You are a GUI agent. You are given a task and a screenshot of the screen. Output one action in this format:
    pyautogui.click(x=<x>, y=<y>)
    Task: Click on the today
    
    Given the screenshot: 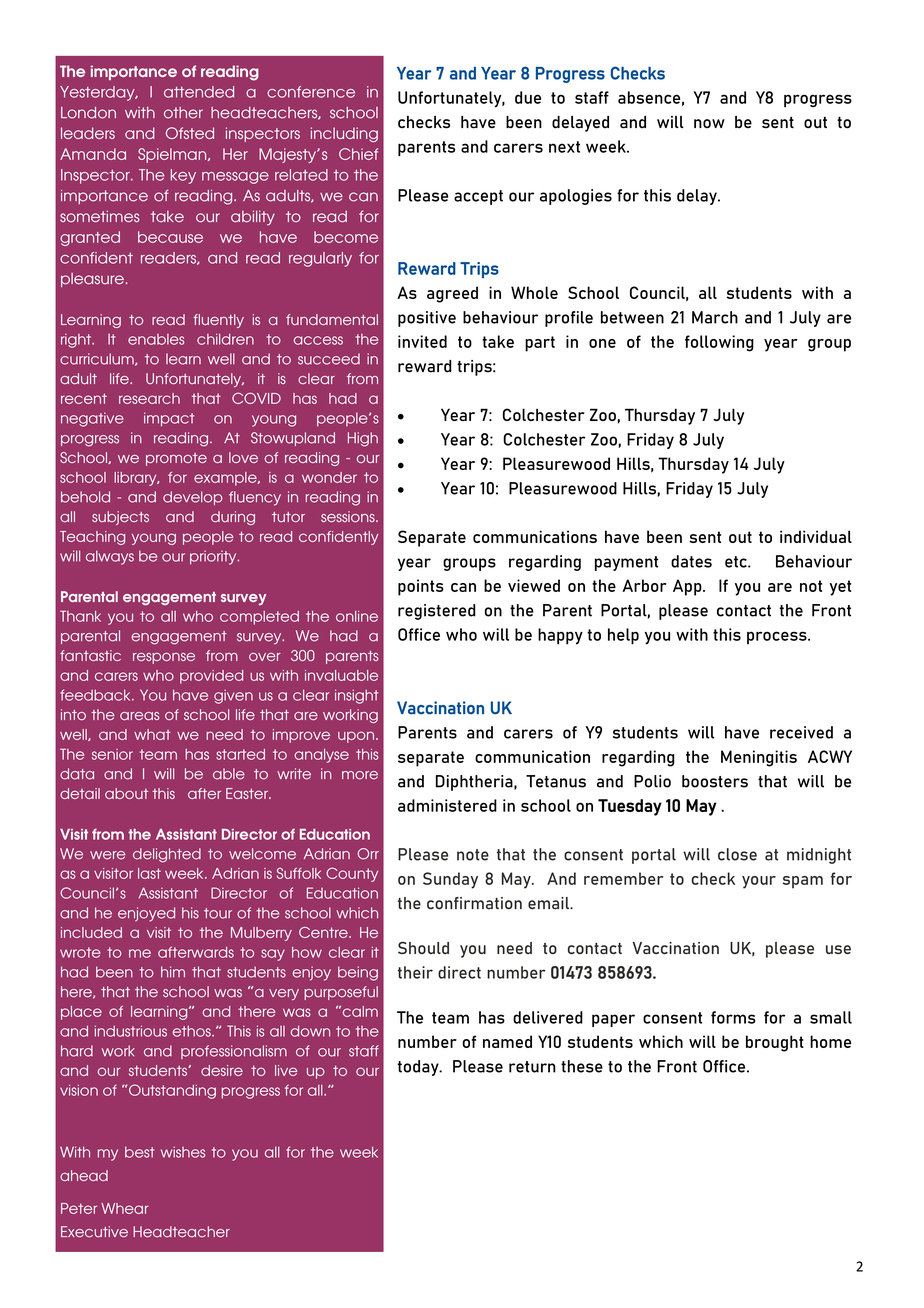 What is the action you would take?
    pyautogui.click(x=419, y=1068)
